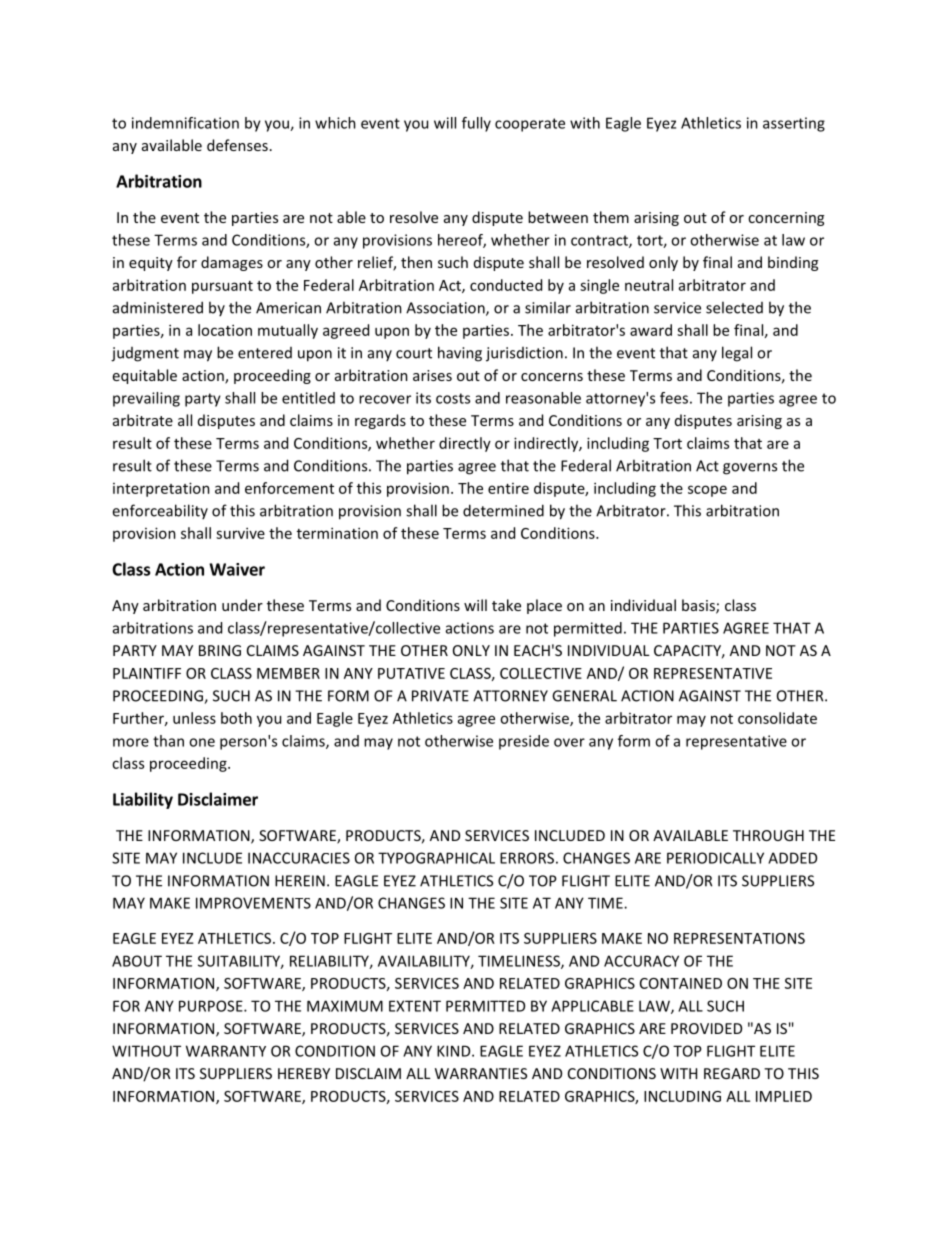 The height and width of the document is (1233, 952). Describe the element at coordinates (506, 605) in the document. I see `take` at that location.
